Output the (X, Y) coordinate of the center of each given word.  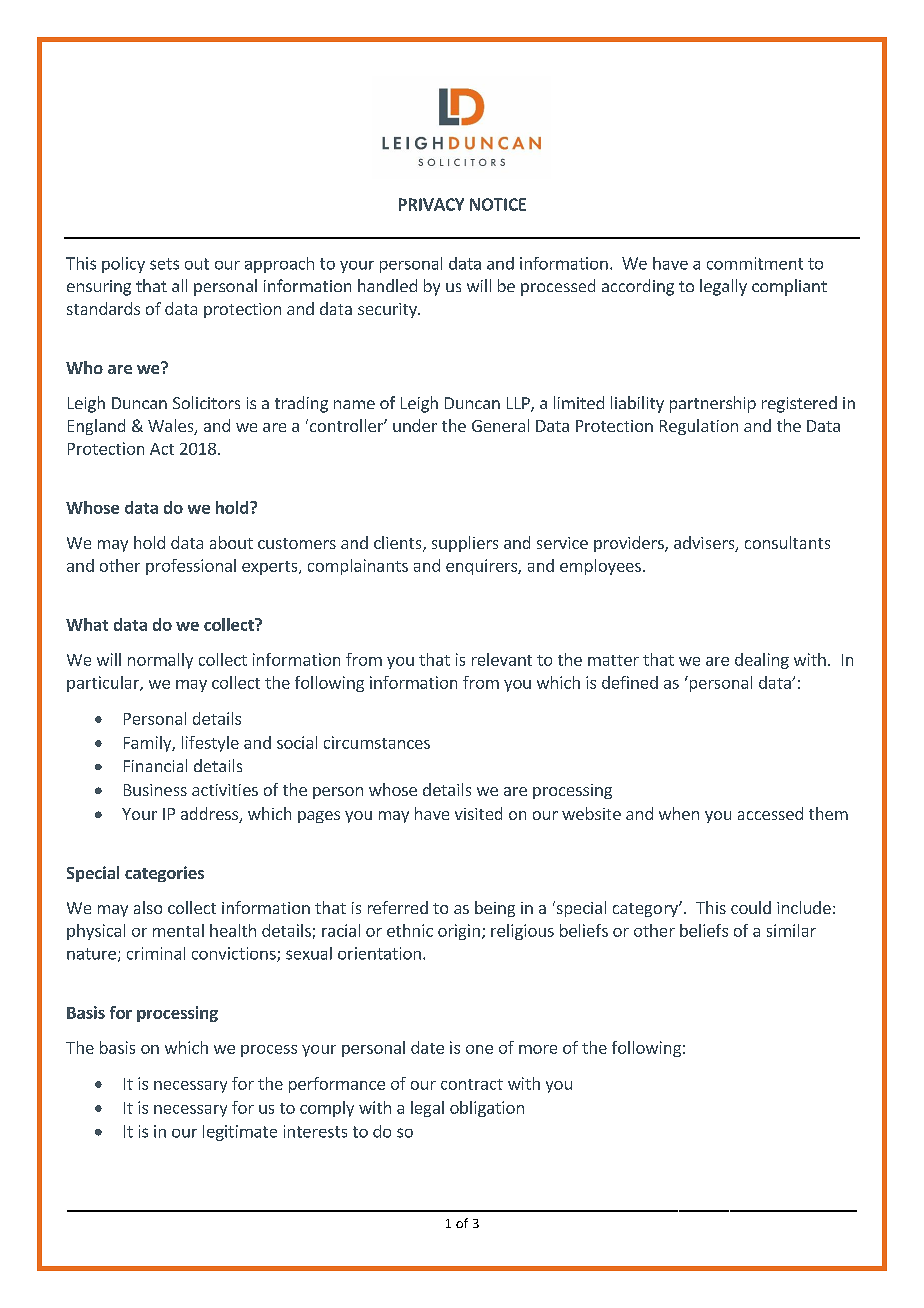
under (415, 425)
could (751, 907)
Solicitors (206, 402)
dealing (762, 661)
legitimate (240, 1133)
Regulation (699, 427)
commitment (755, 263)
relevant (502, 659)
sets (164, 264)
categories (164, 874)
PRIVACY (431, 204)
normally (160, 661)
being (495, 909)
